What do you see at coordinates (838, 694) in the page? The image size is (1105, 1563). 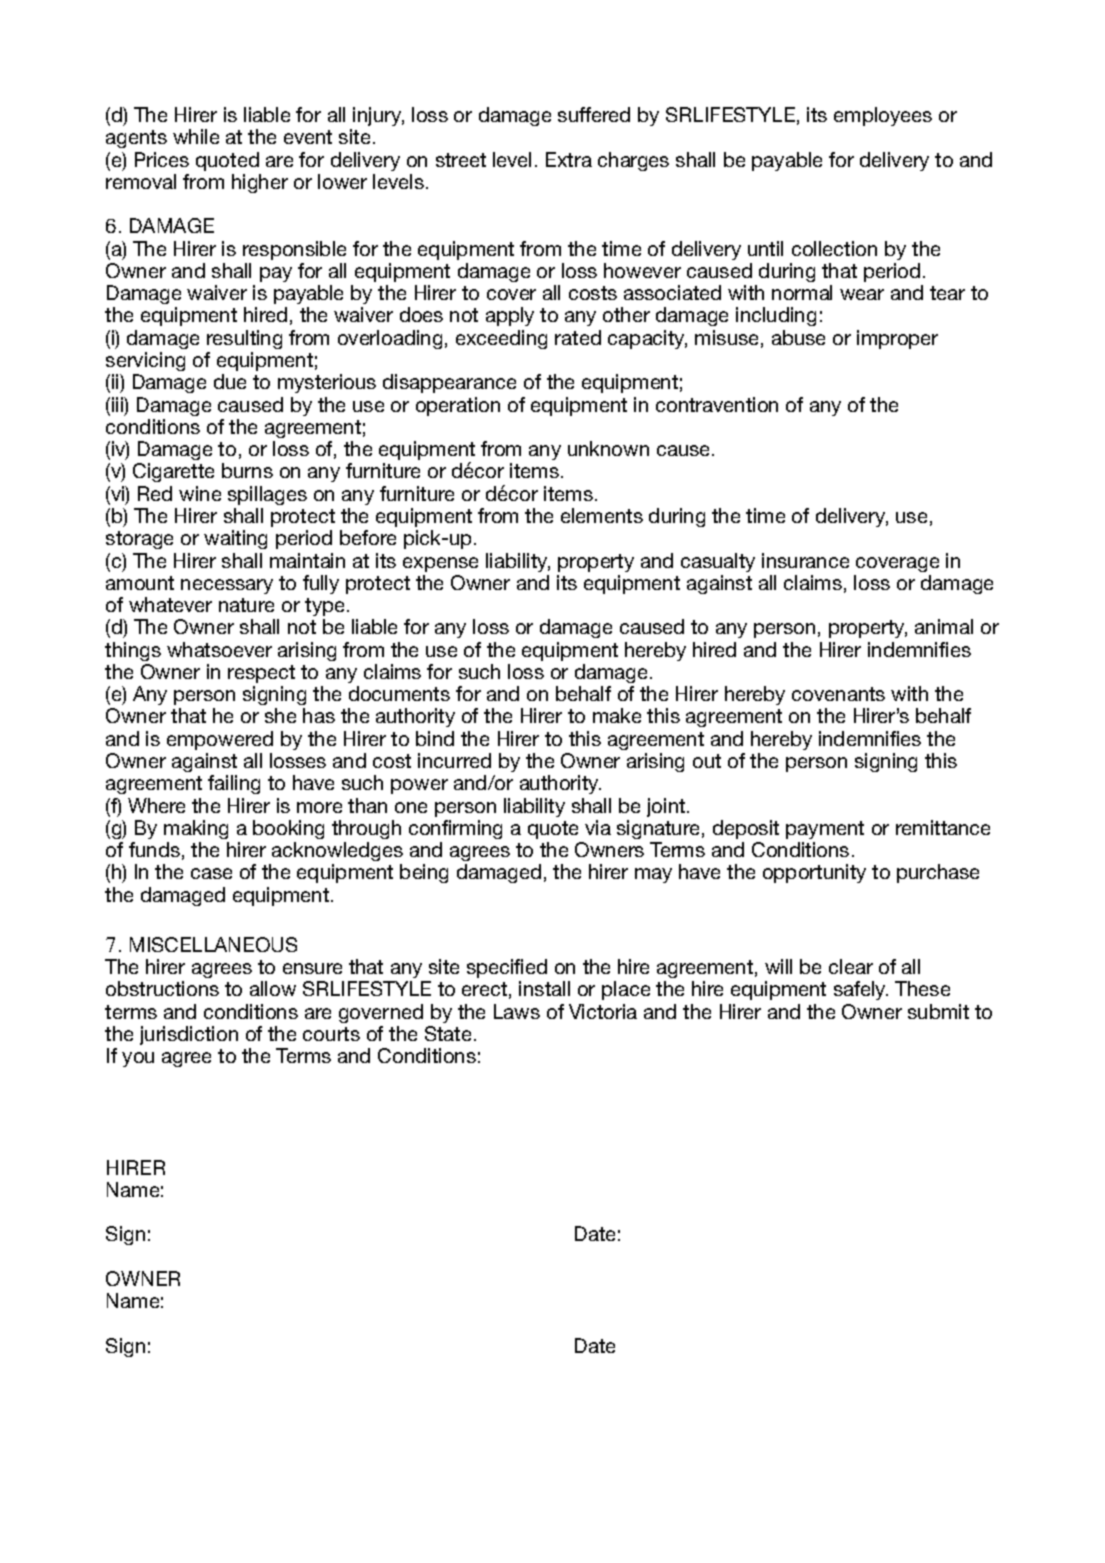 I see `covenants` at bounding box center [838, 694].
